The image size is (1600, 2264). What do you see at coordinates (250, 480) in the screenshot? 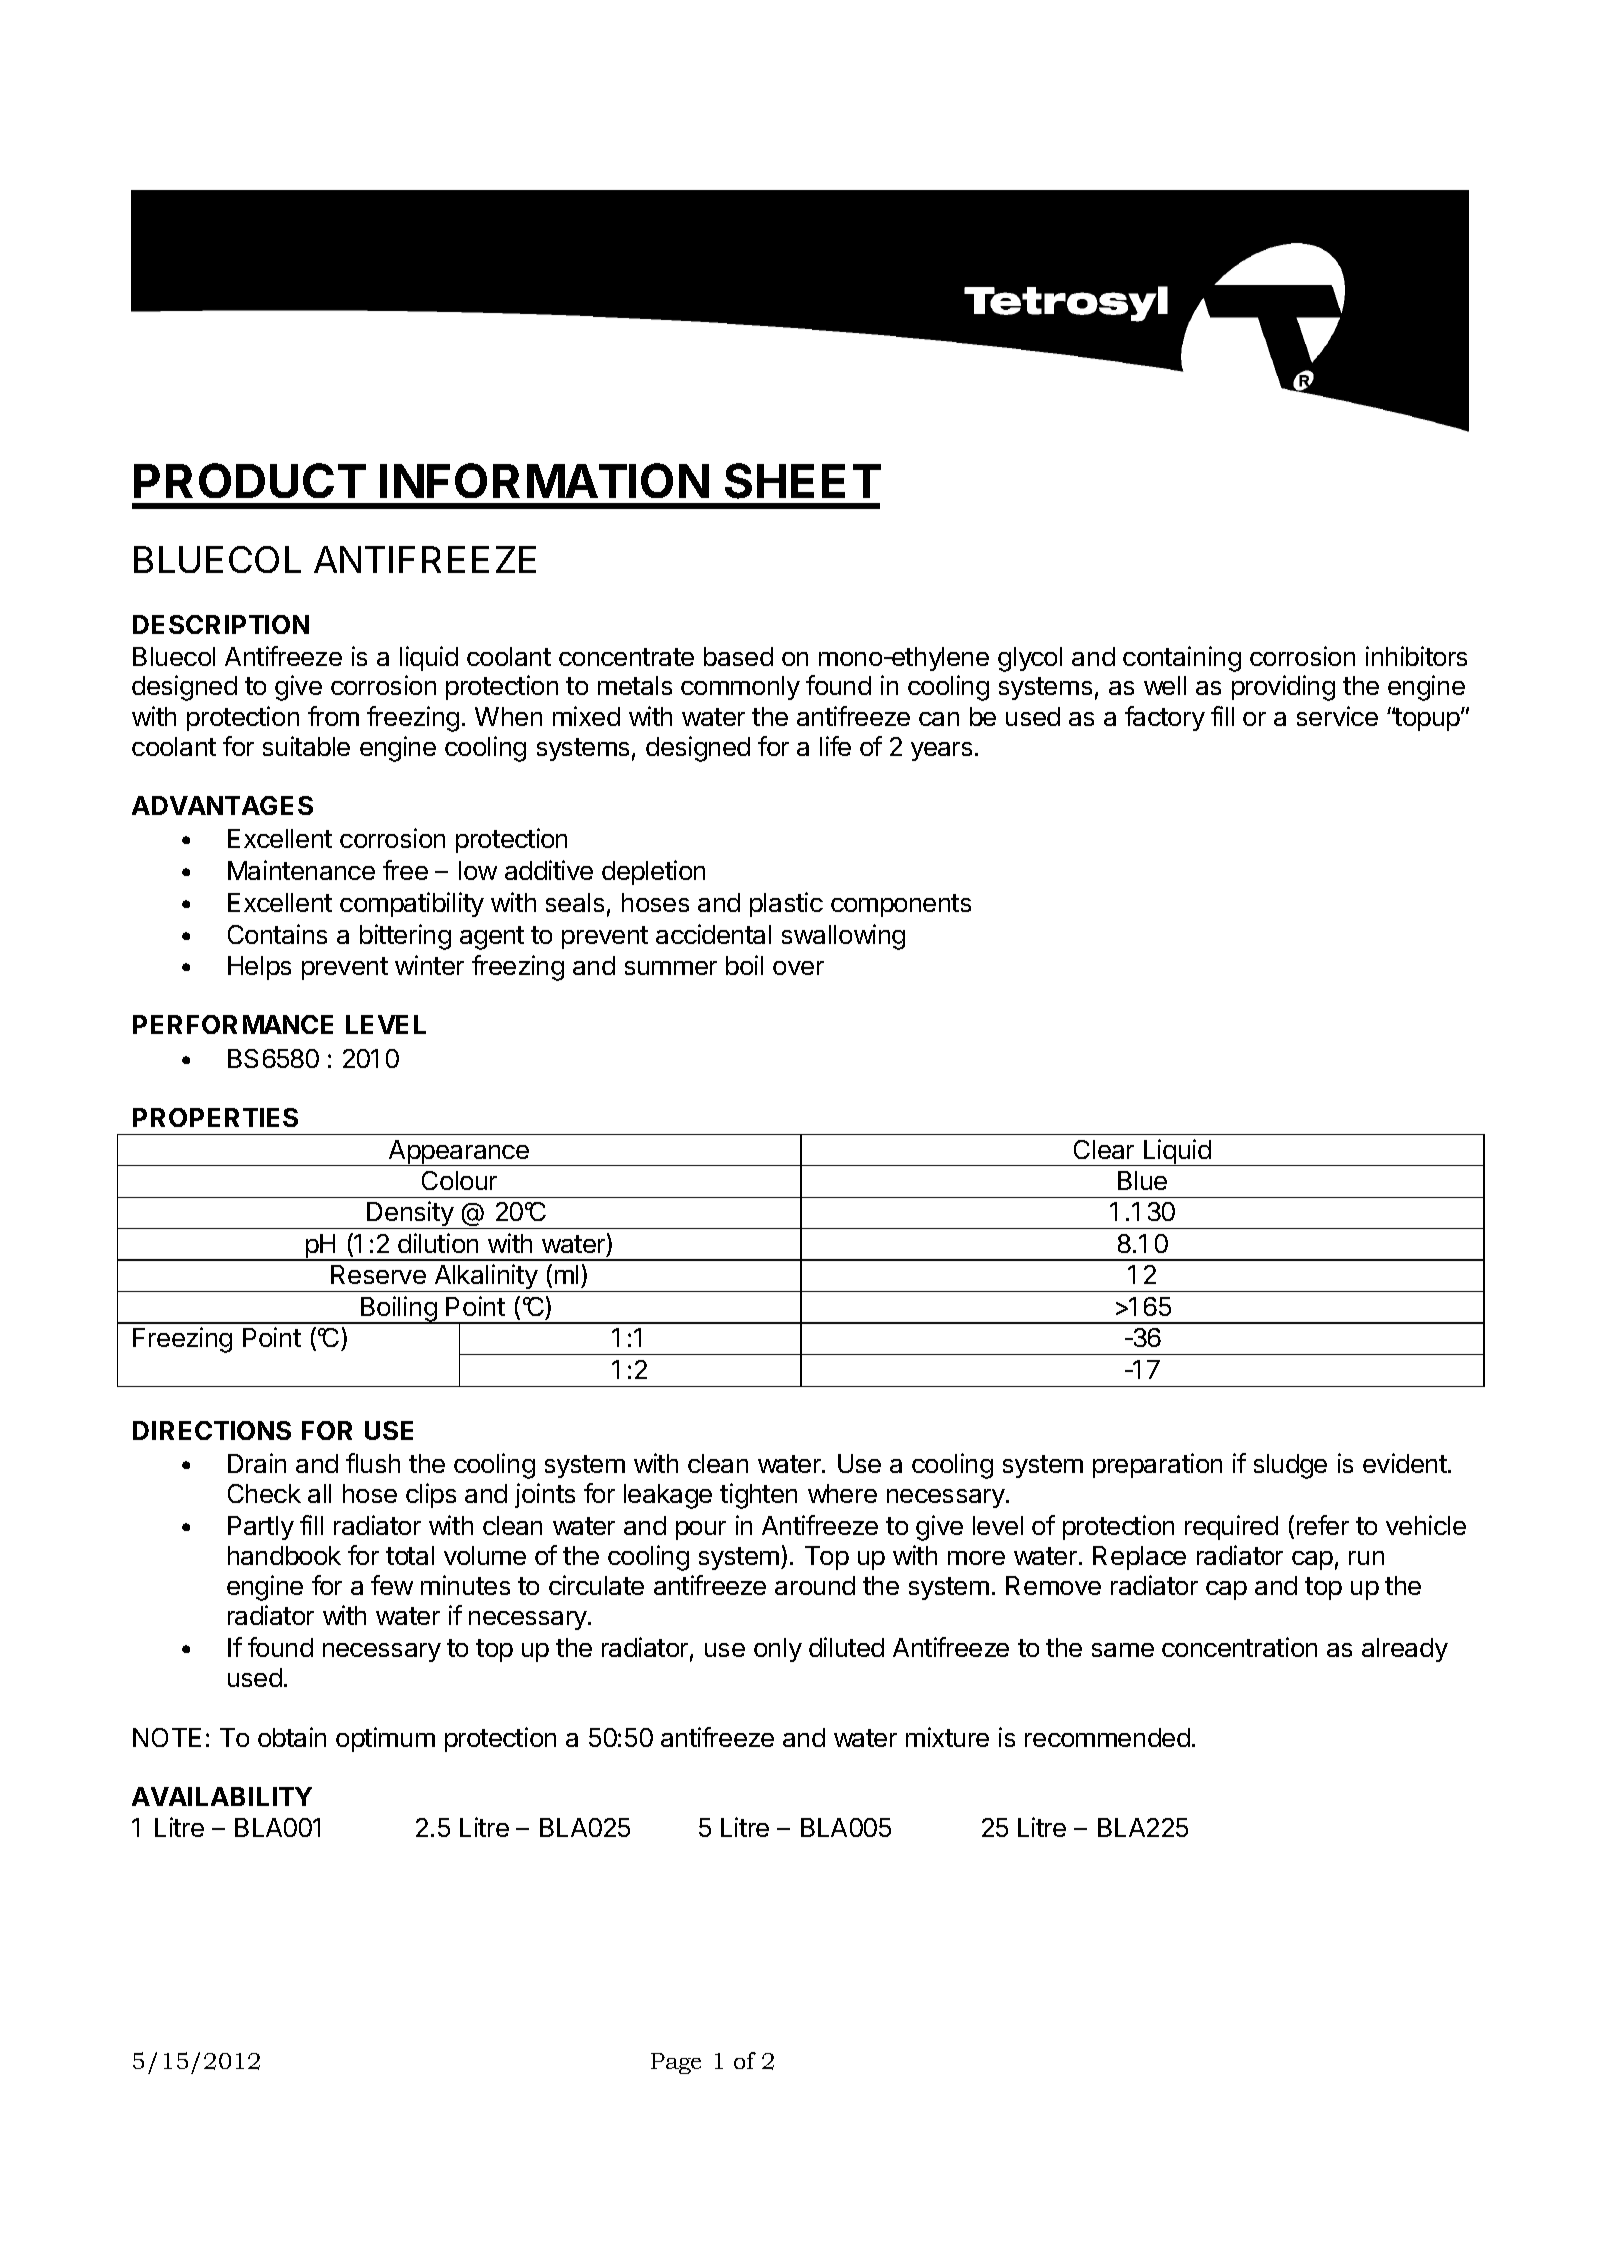
I see `PRODUCT` at bounding box center [250, 480].
